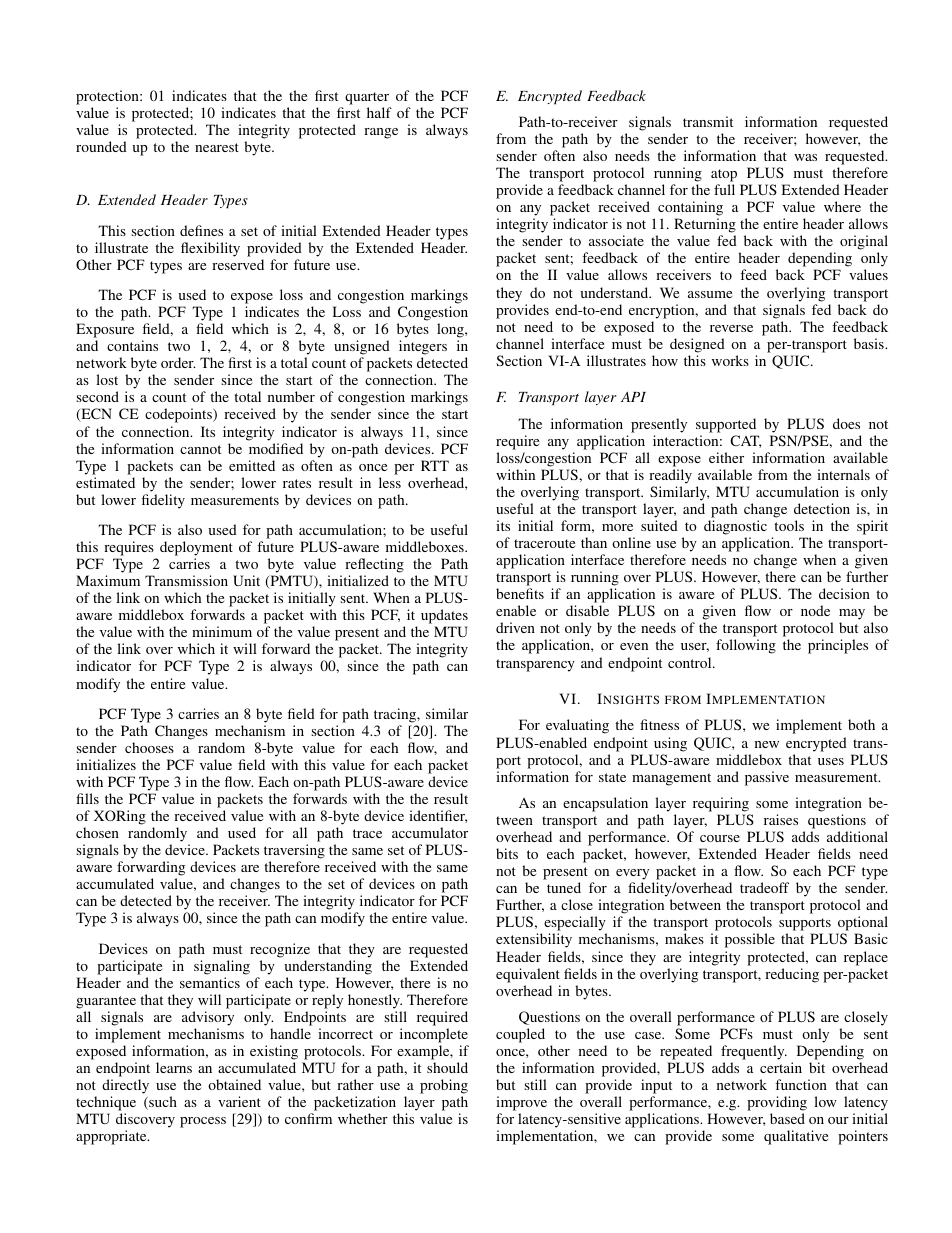 The width and height of the screenshot is (952, 1233). Describe the element at coordinates (805, 157) in the screenshot. I see `was` at that location.
